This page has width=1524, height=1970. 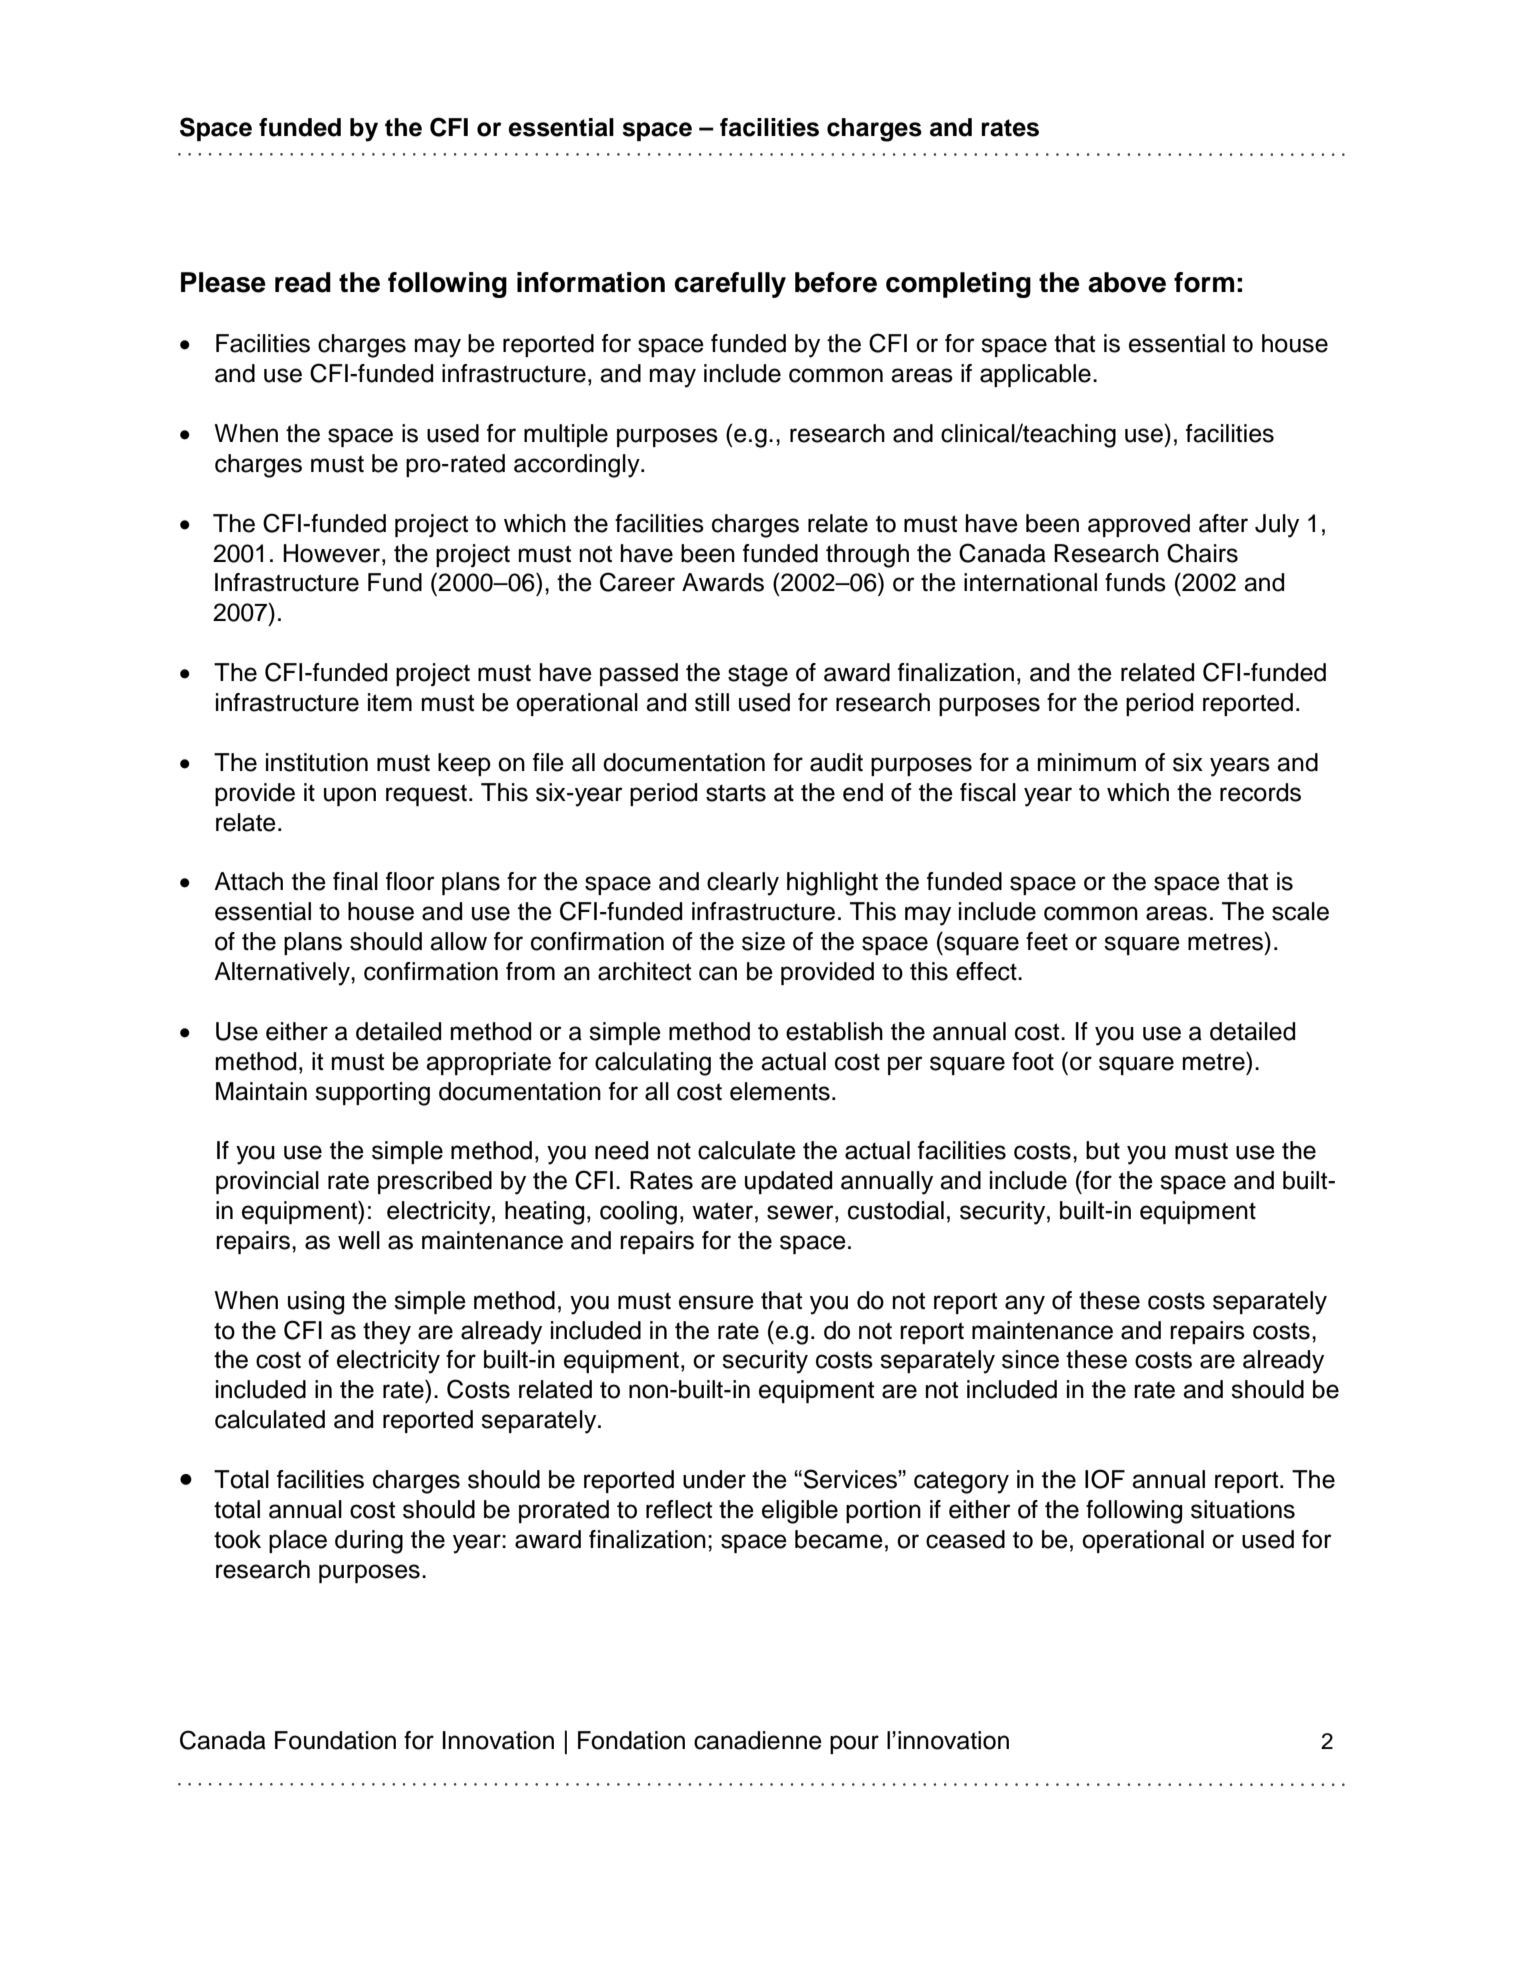 I want to click on they, so click(x=387, y=1333).
